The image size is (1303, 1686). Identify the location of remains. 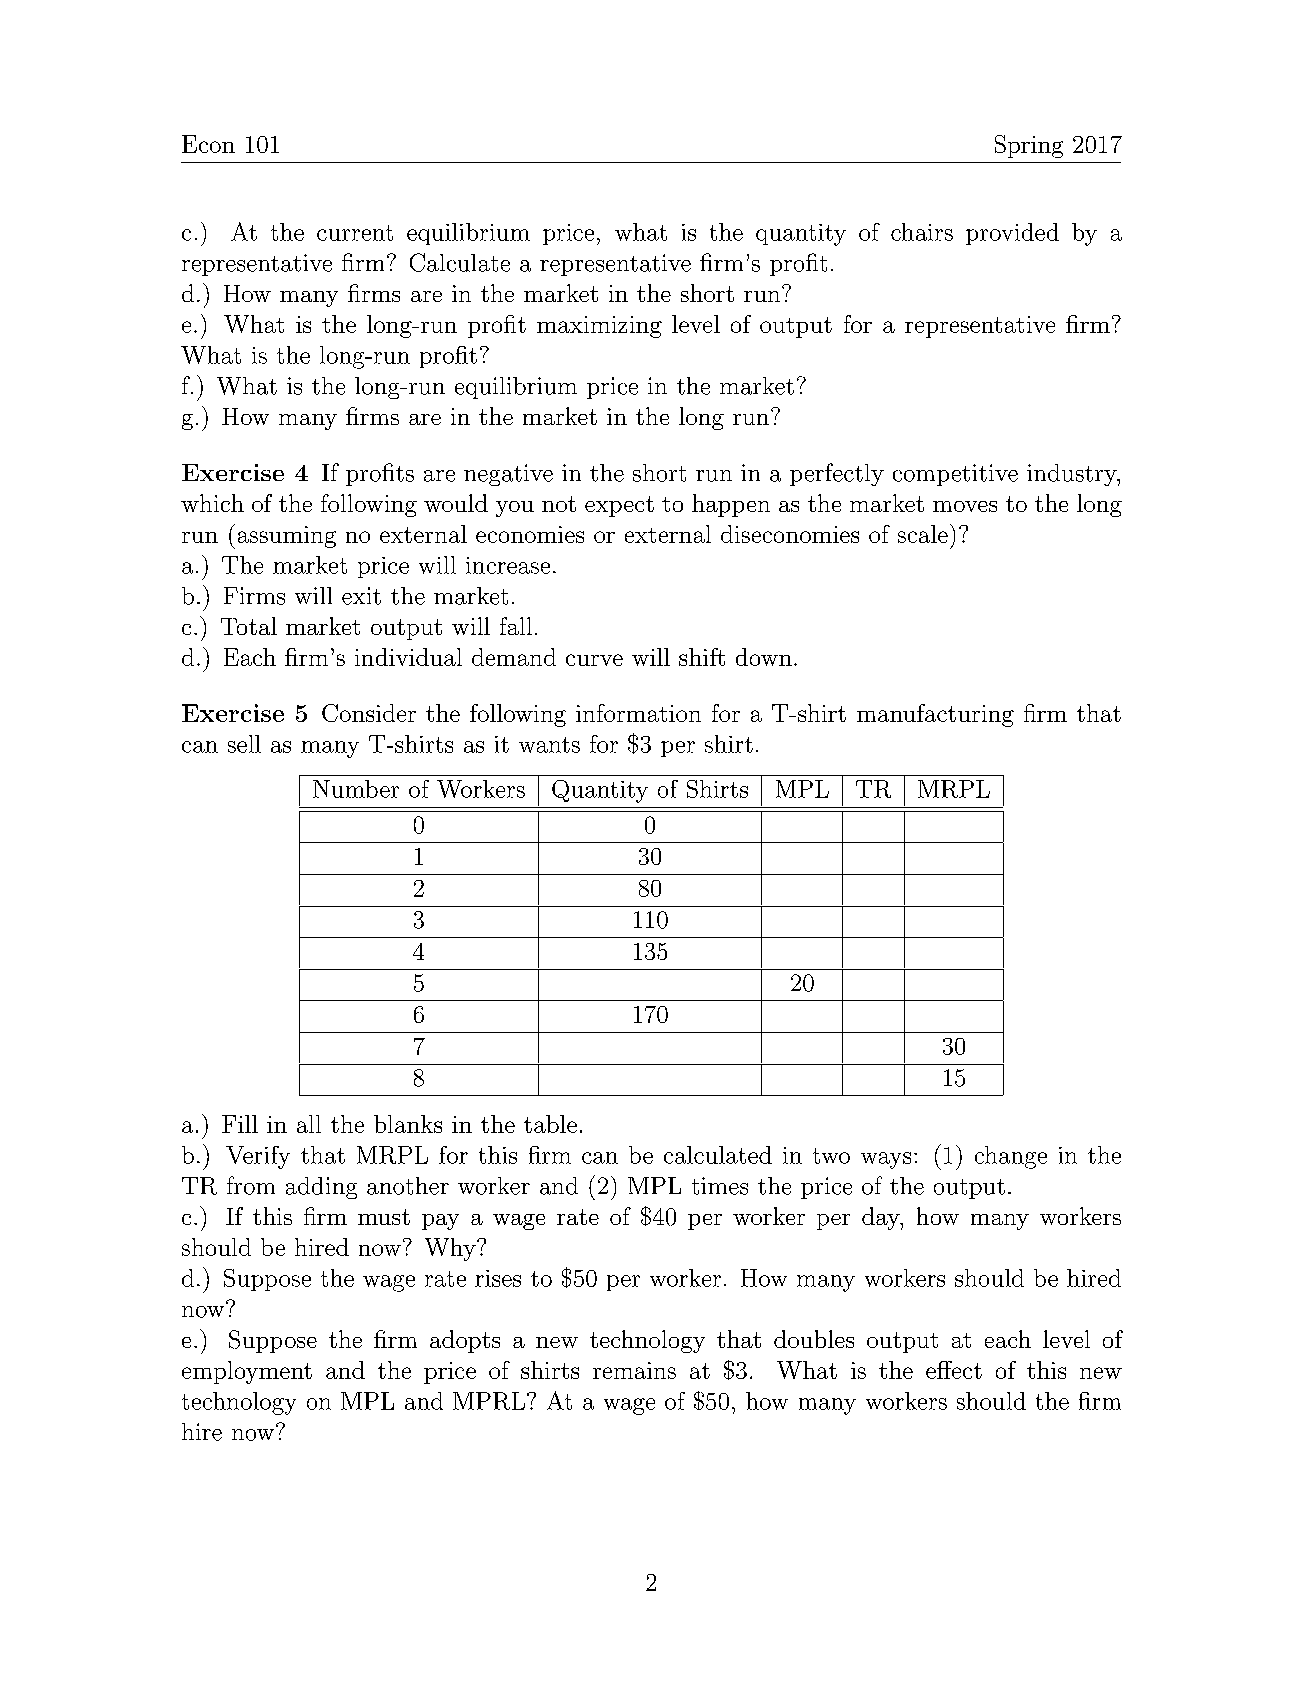
(634, 1370).
